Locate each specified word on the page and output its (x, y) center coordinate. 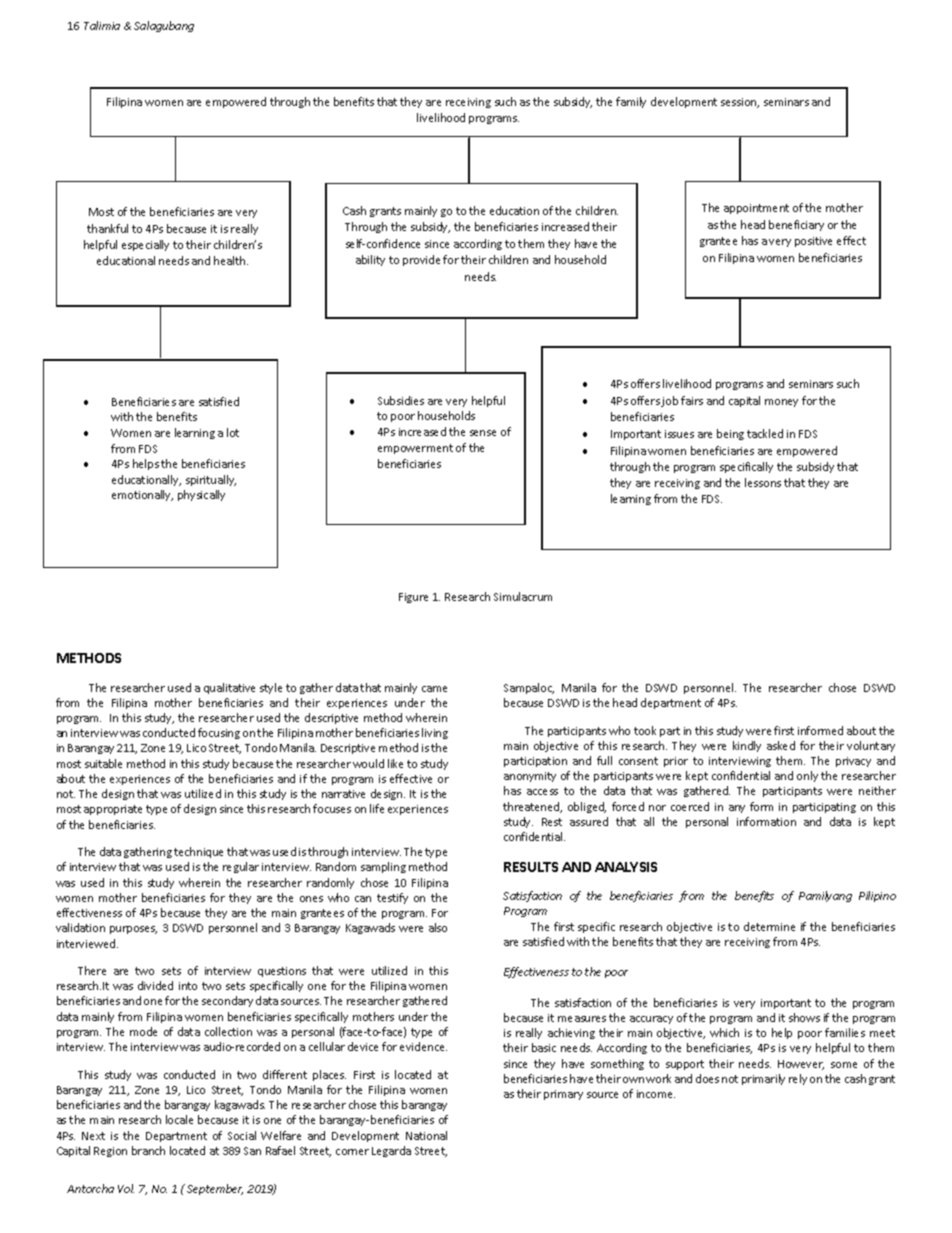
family (631, 102)
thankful (107, 228)
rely (798, 1079)
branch (148, 1150)
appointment (756, 209)
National (426, 1135)
